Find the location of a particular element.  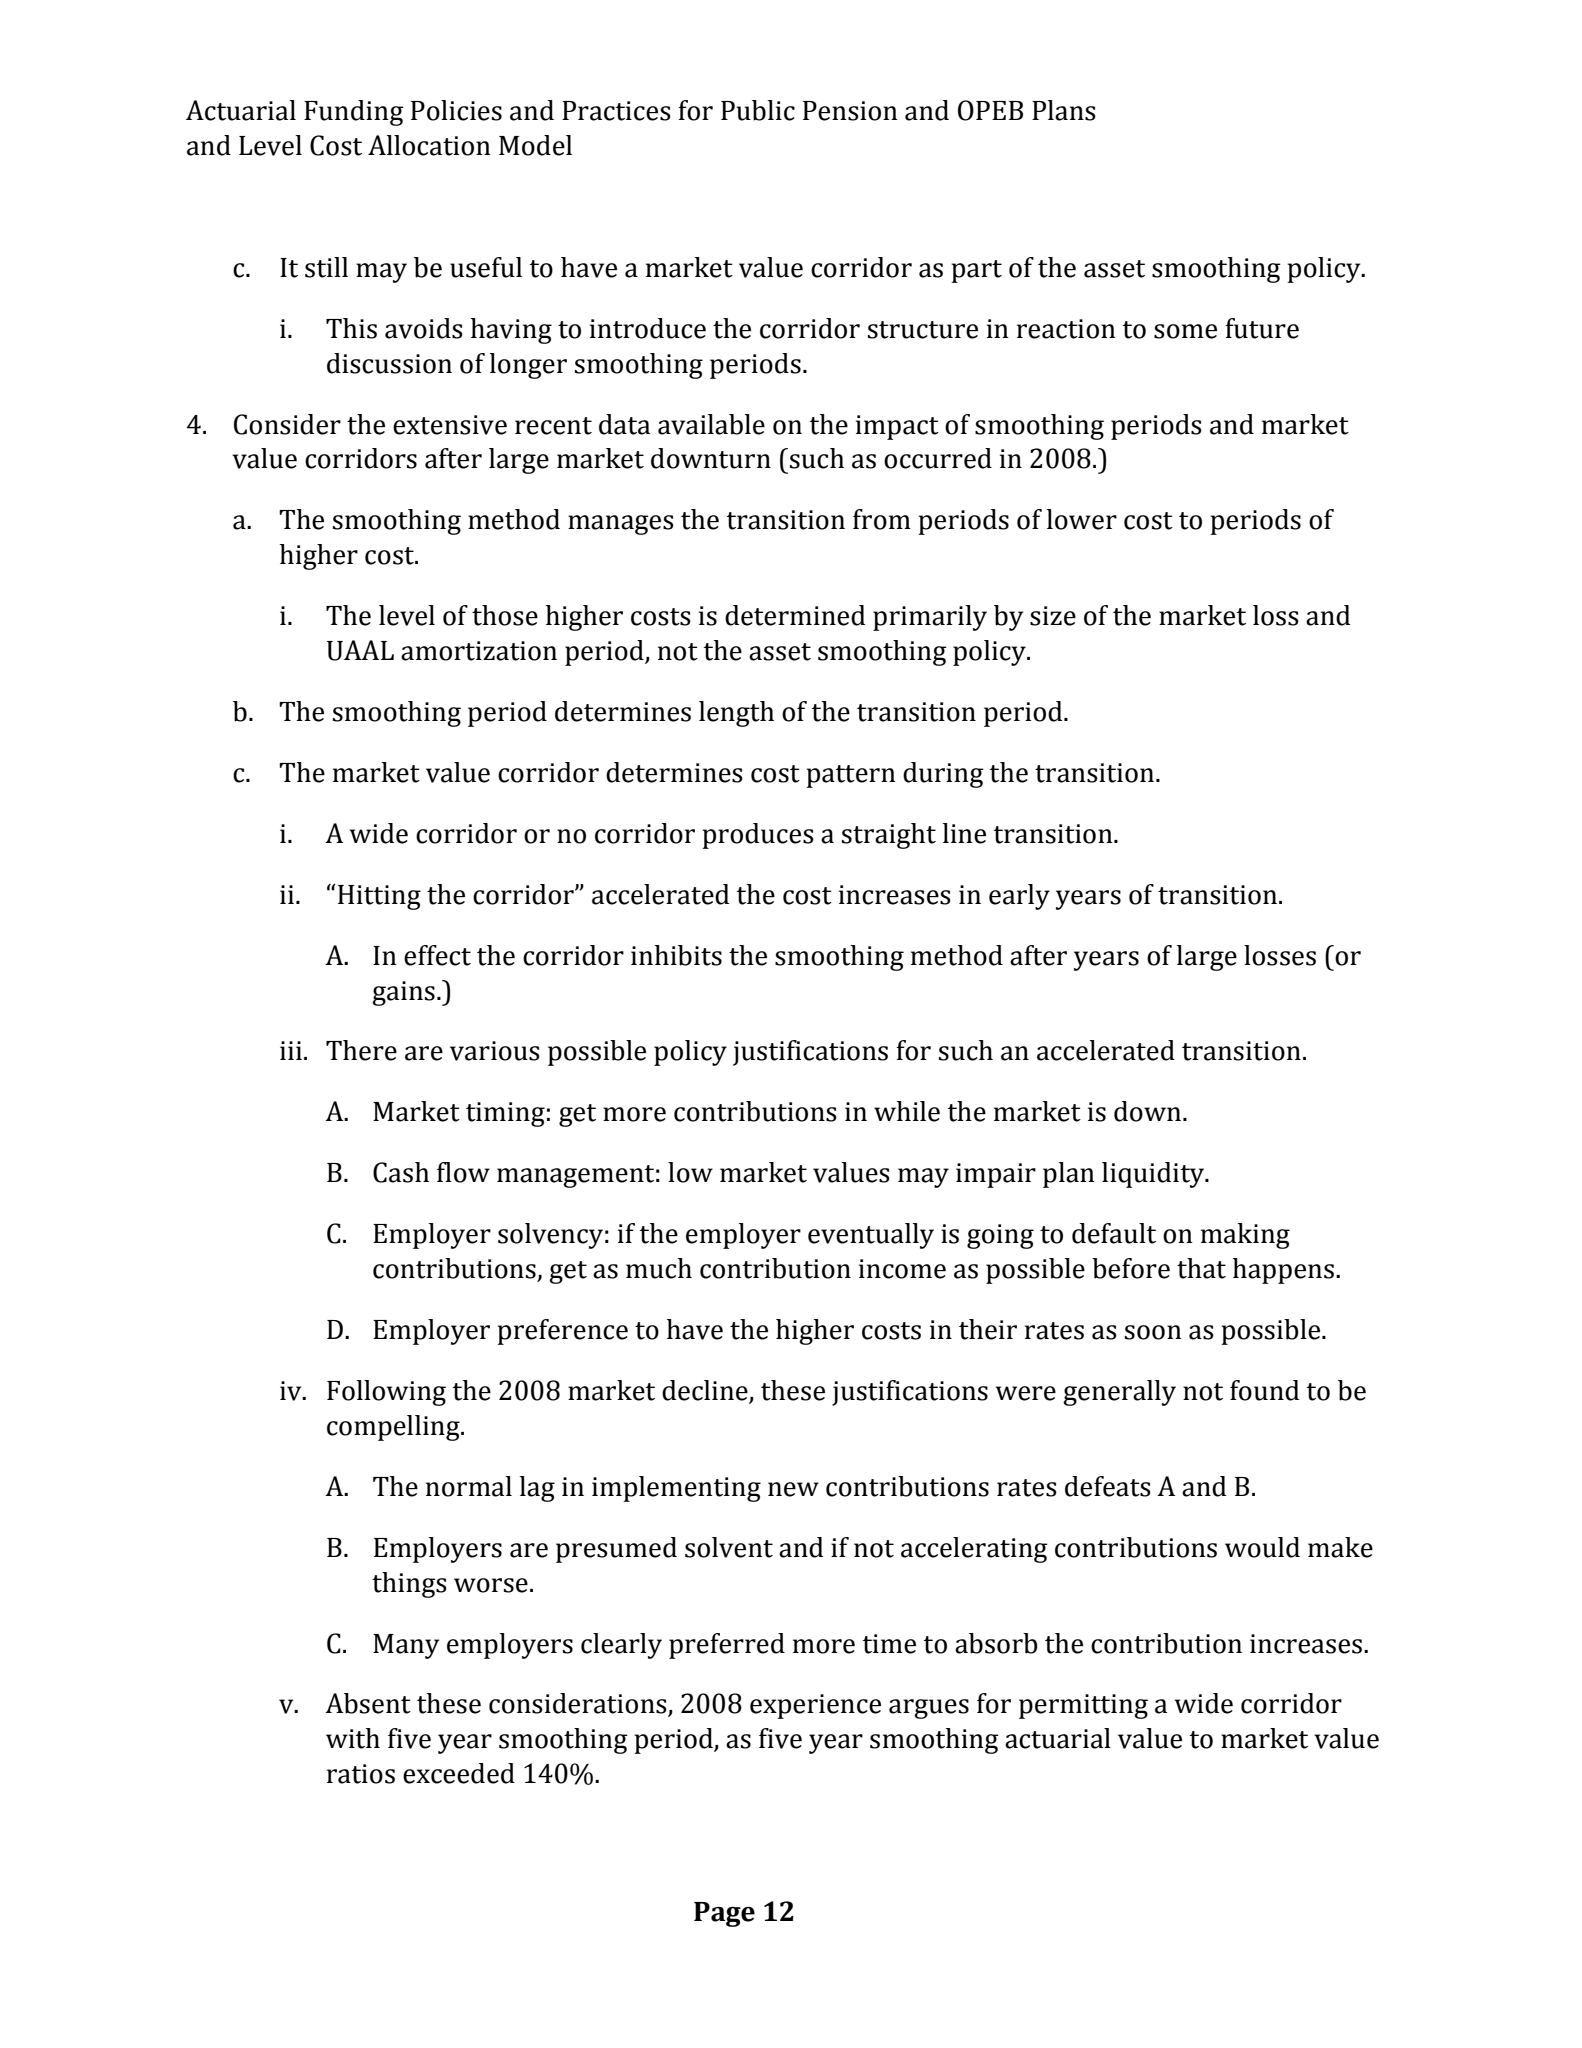

amortization is located at coordinates (479, 651).
